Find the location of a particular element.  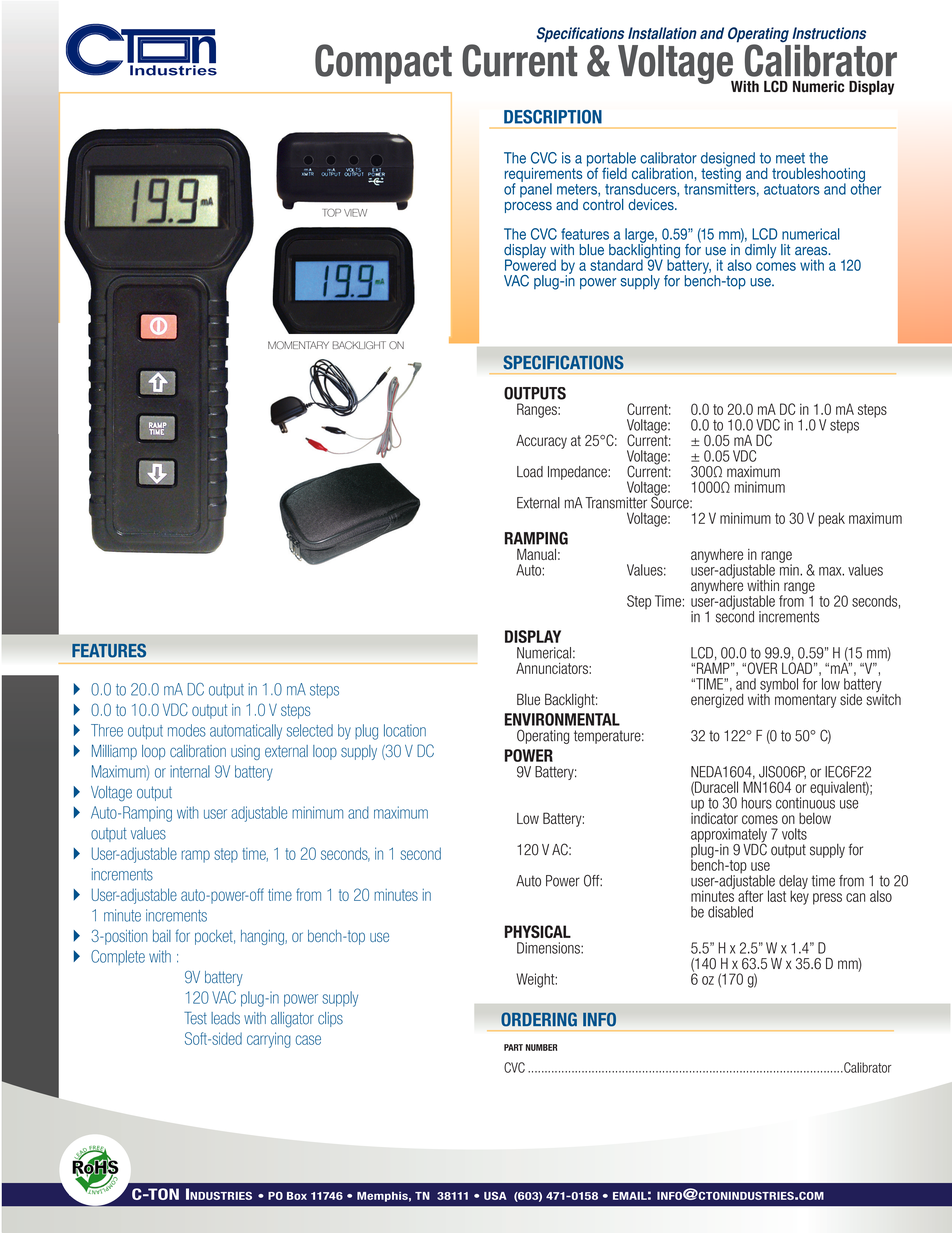

DESCRIPTION is located at coordinates (553, 117).
